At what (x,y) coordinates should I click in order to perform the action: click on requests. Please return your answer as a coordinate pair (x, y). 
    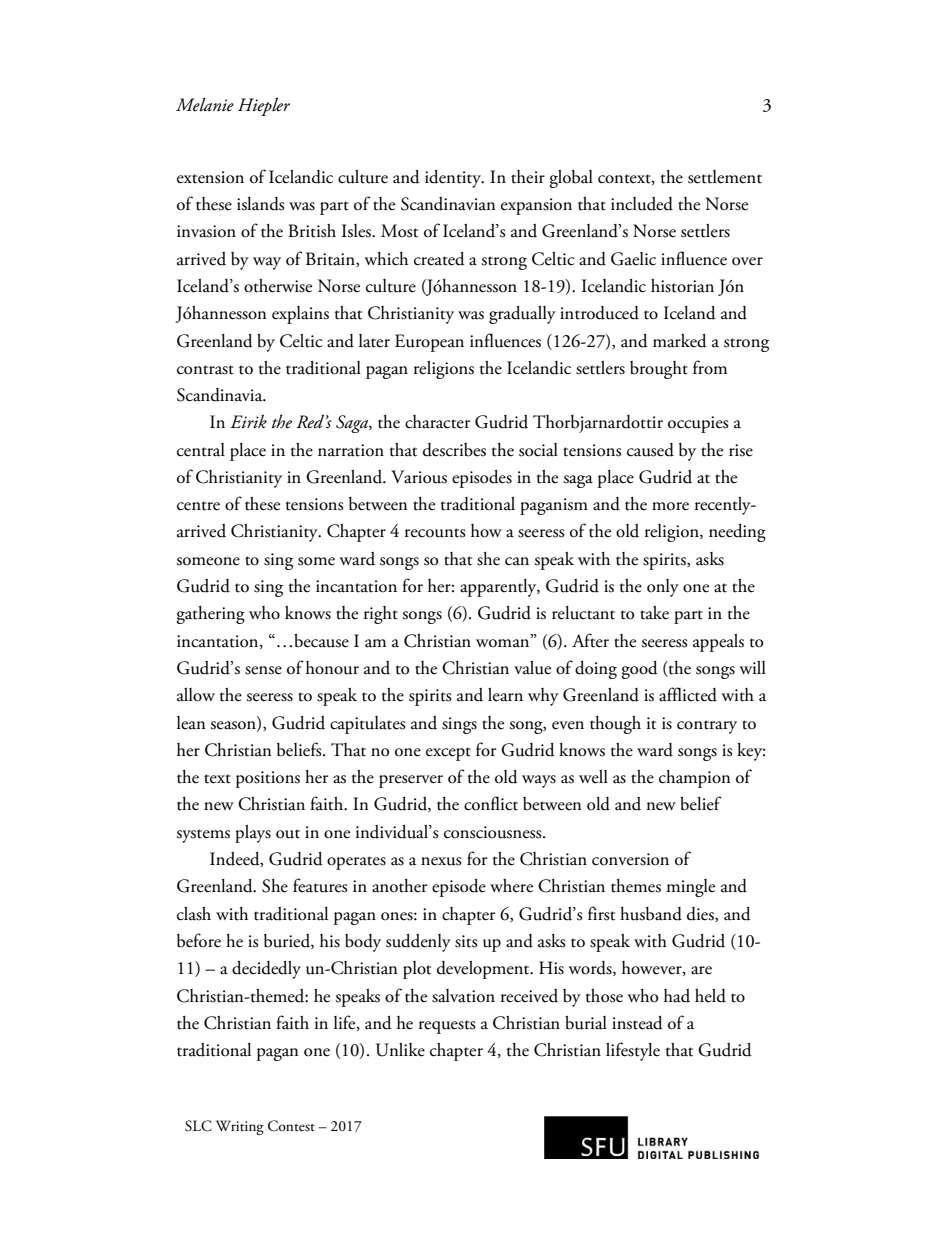
    Looking at the image, I should click on (447, 1027).
